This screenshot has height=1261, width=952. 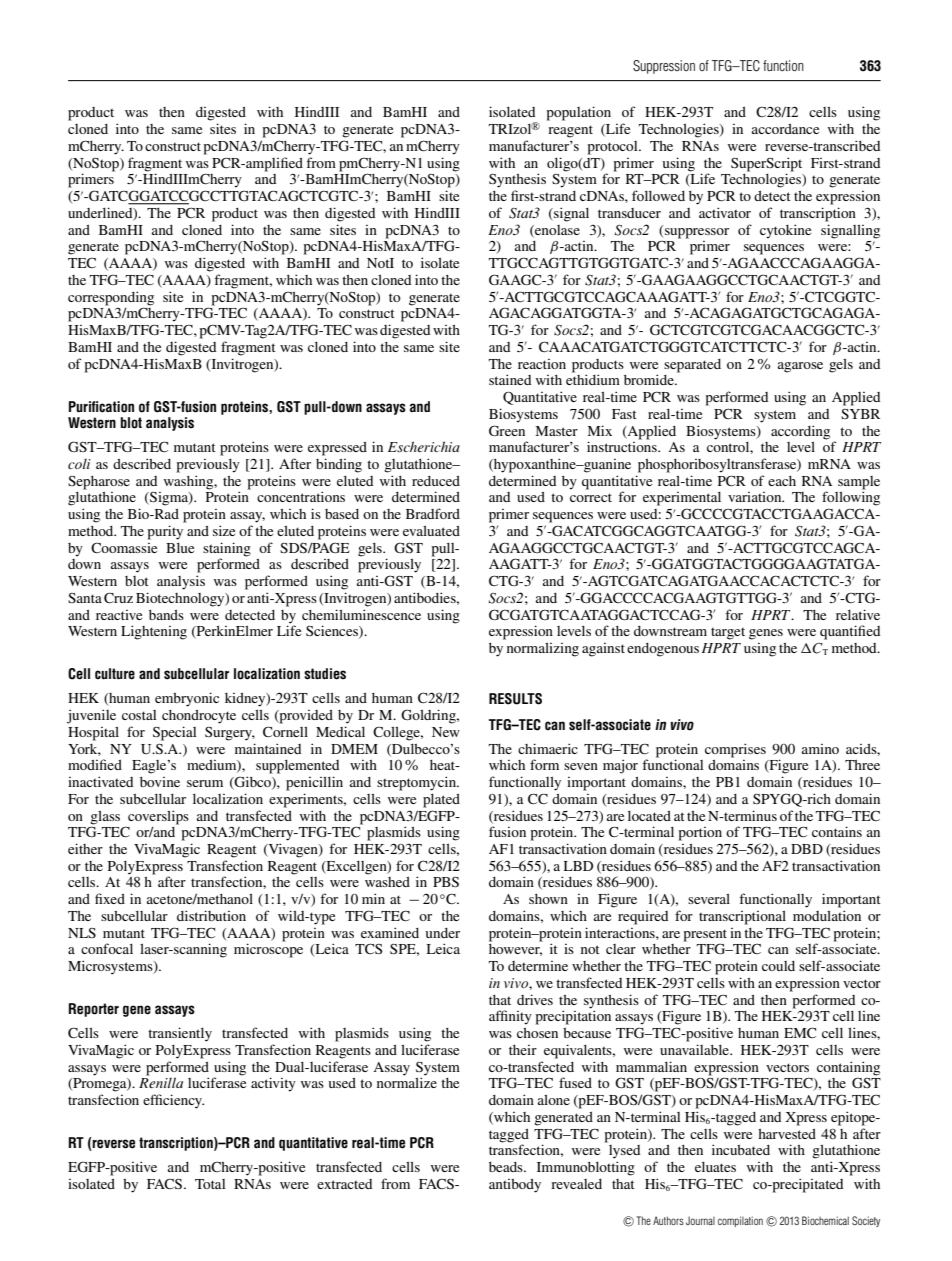 I want to click on normalizing, so click(x=543, y=650).
